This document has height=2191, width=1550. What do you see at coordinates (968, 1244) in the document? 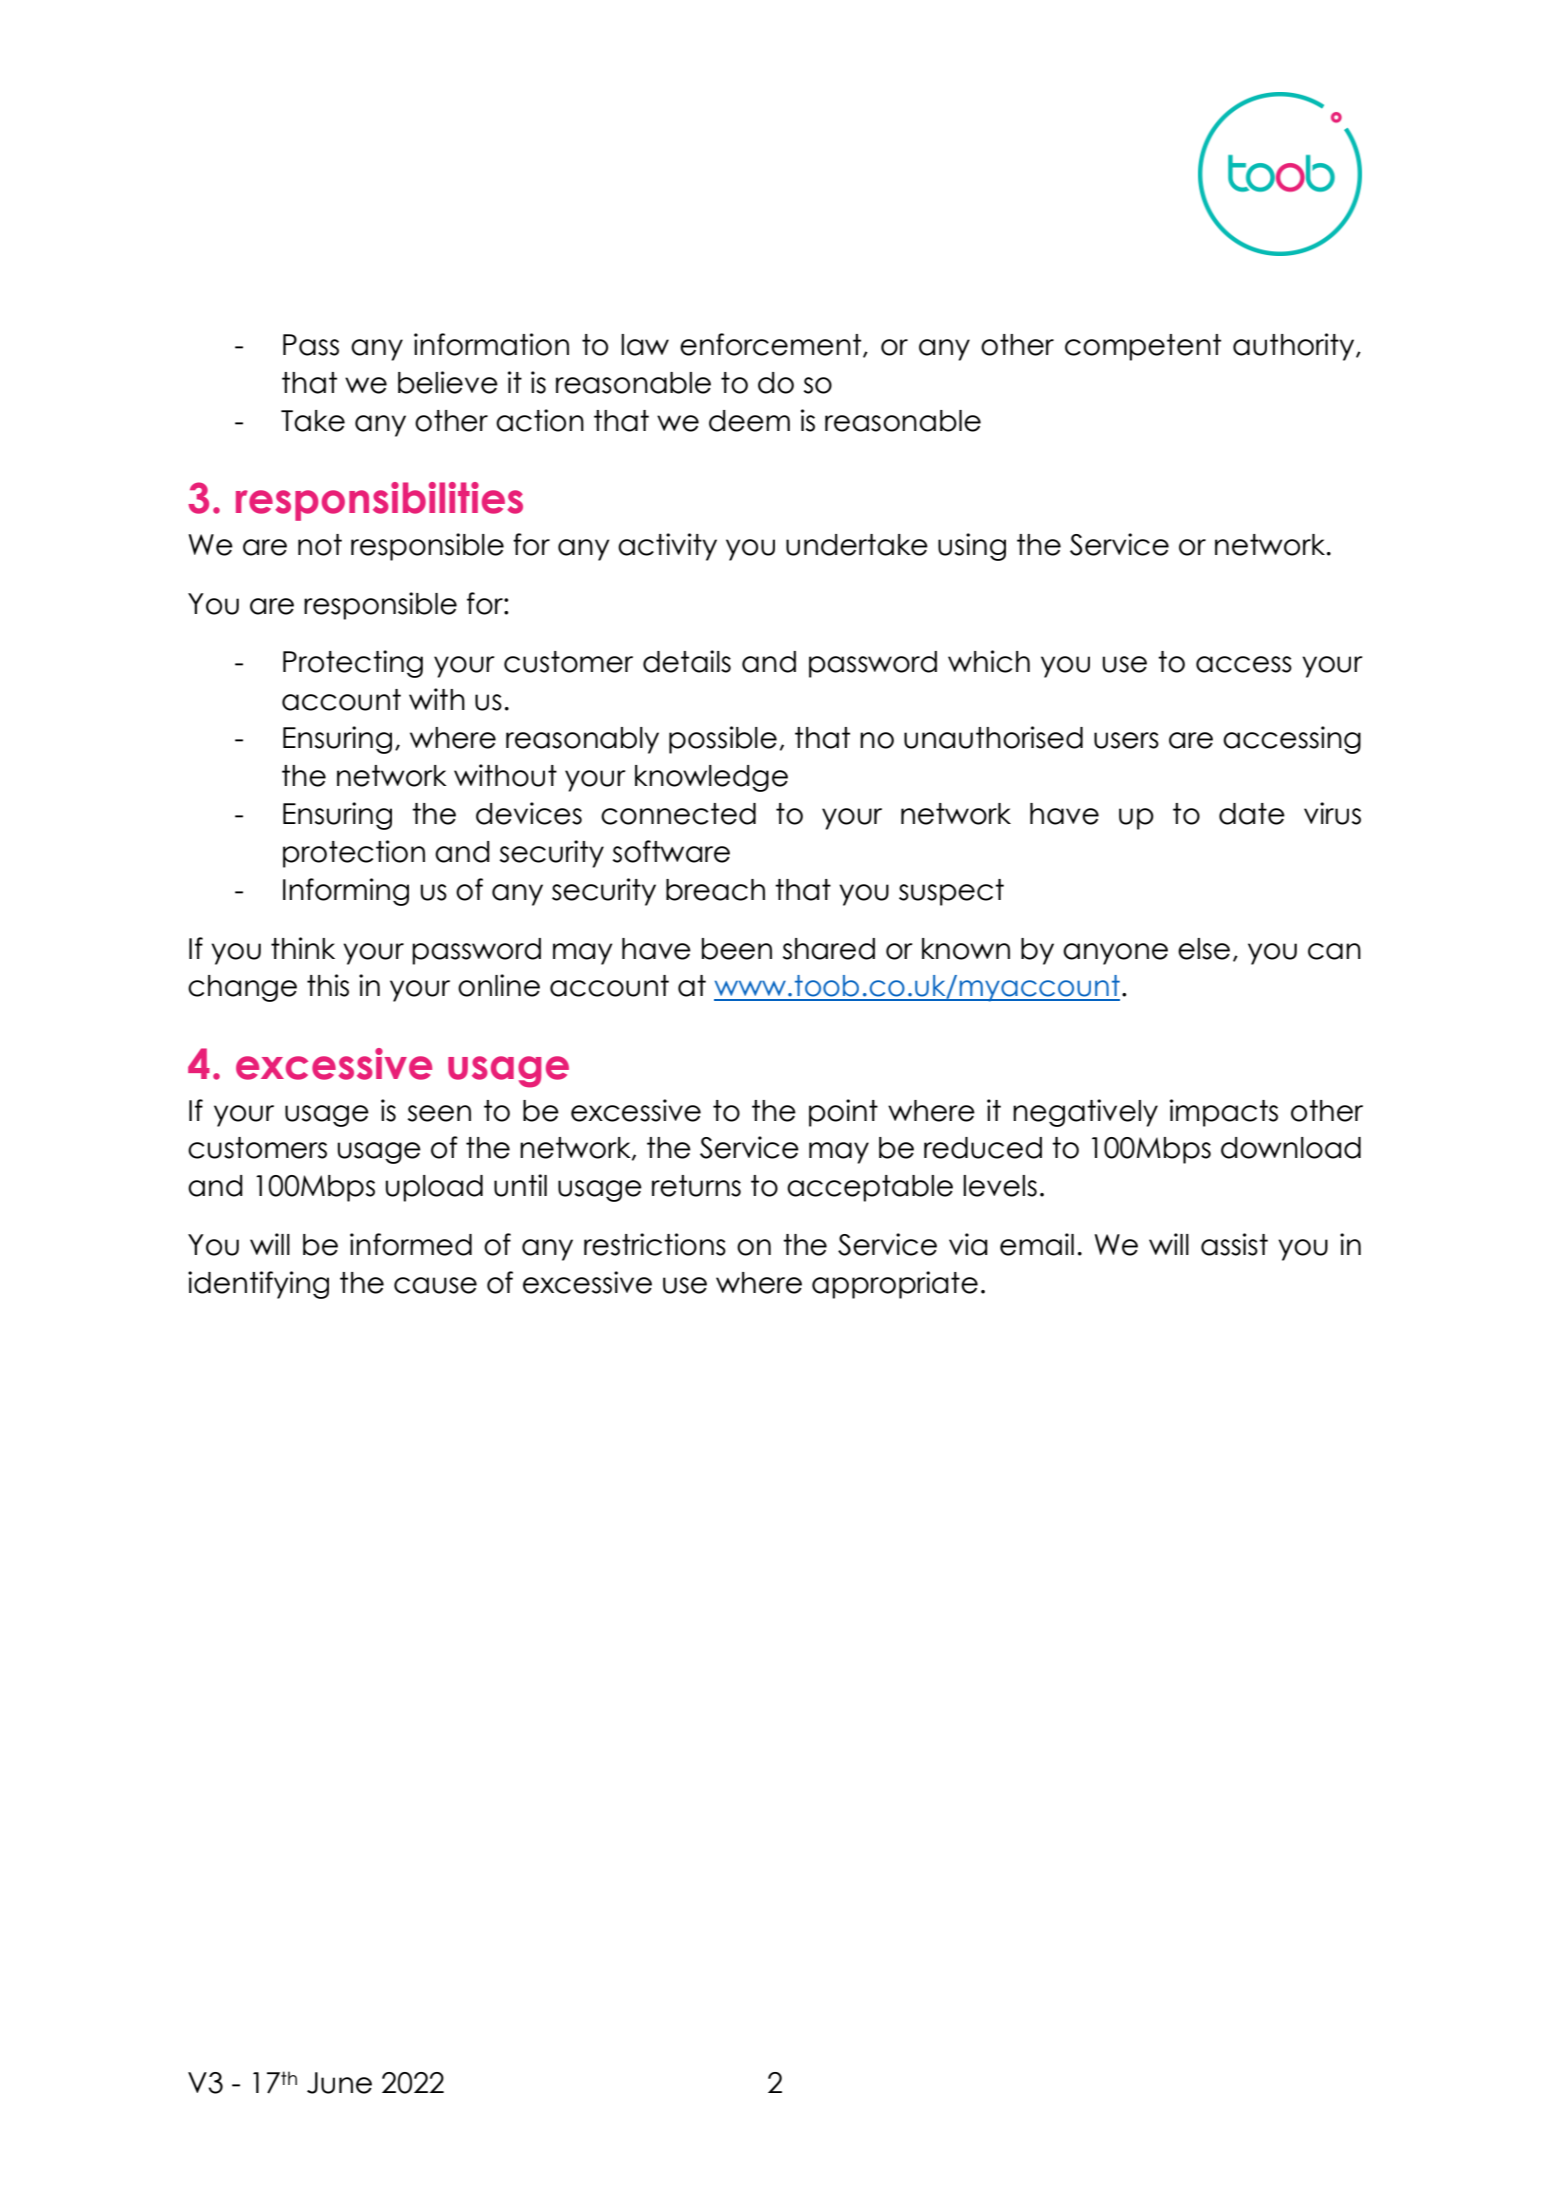
I see `via` at bounding box center [968, 1244].
